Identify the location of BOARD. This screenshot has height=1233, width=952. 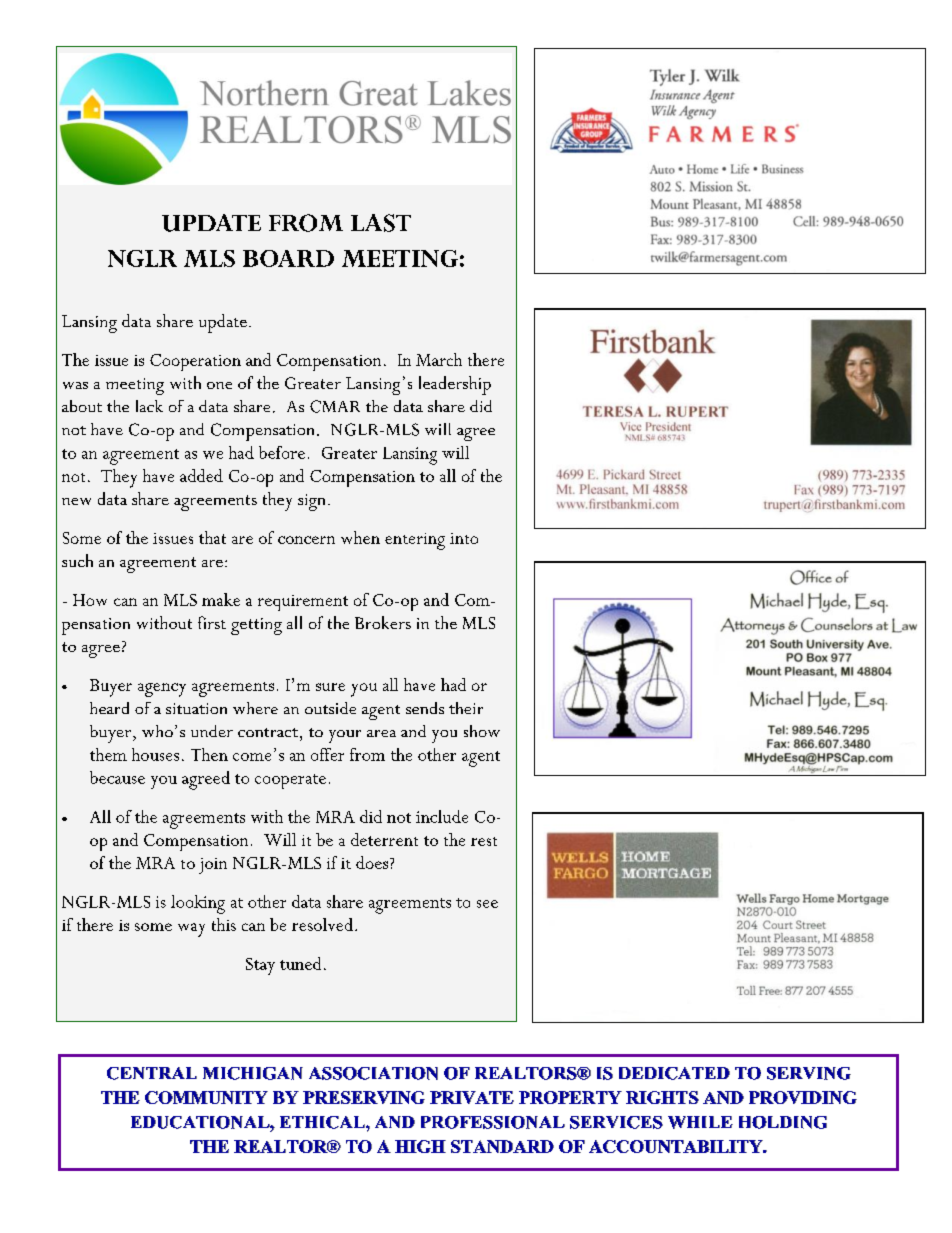
(288, 258).
